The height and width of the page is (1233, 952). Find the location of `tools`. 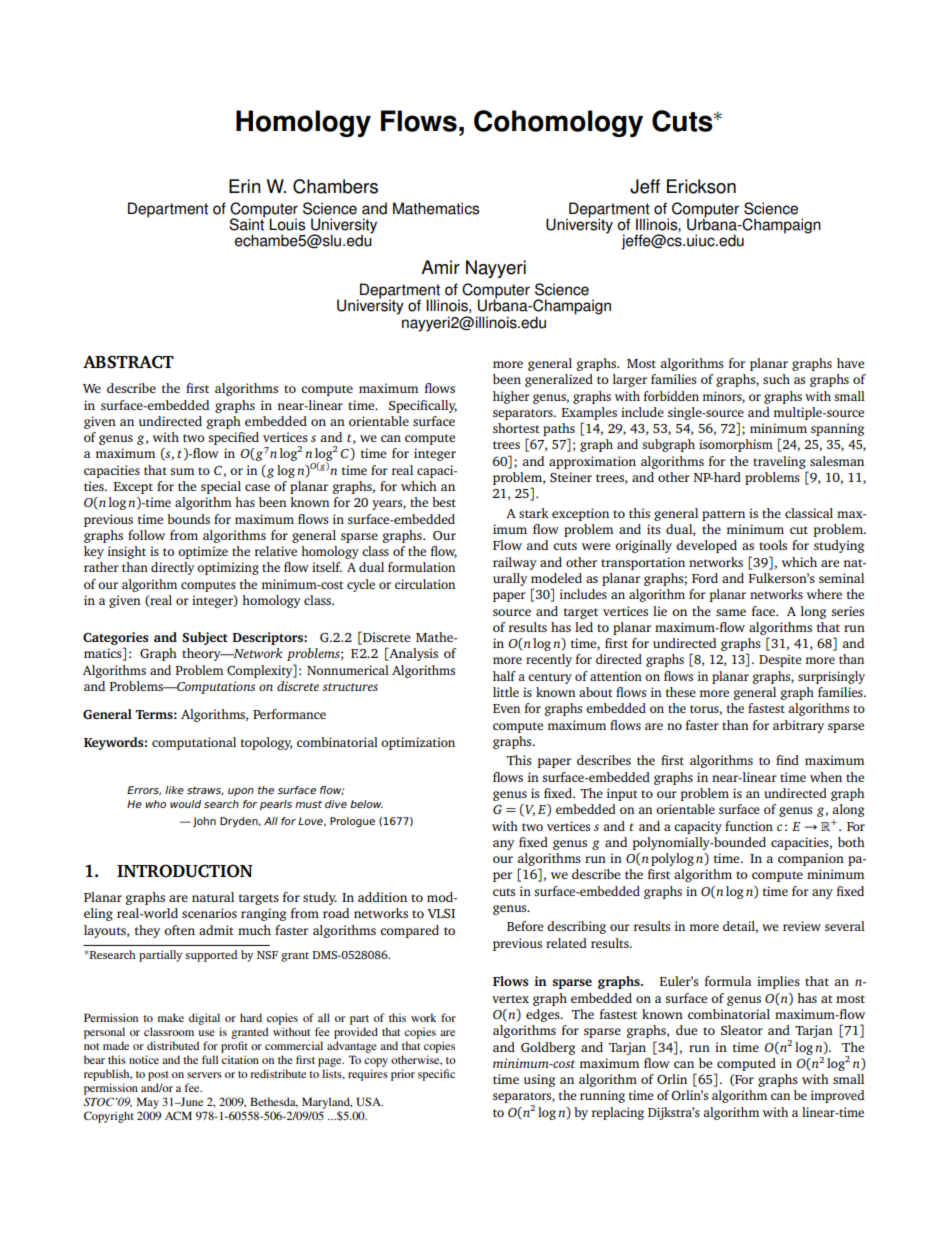

tools is located at coordinates (773, 545).
